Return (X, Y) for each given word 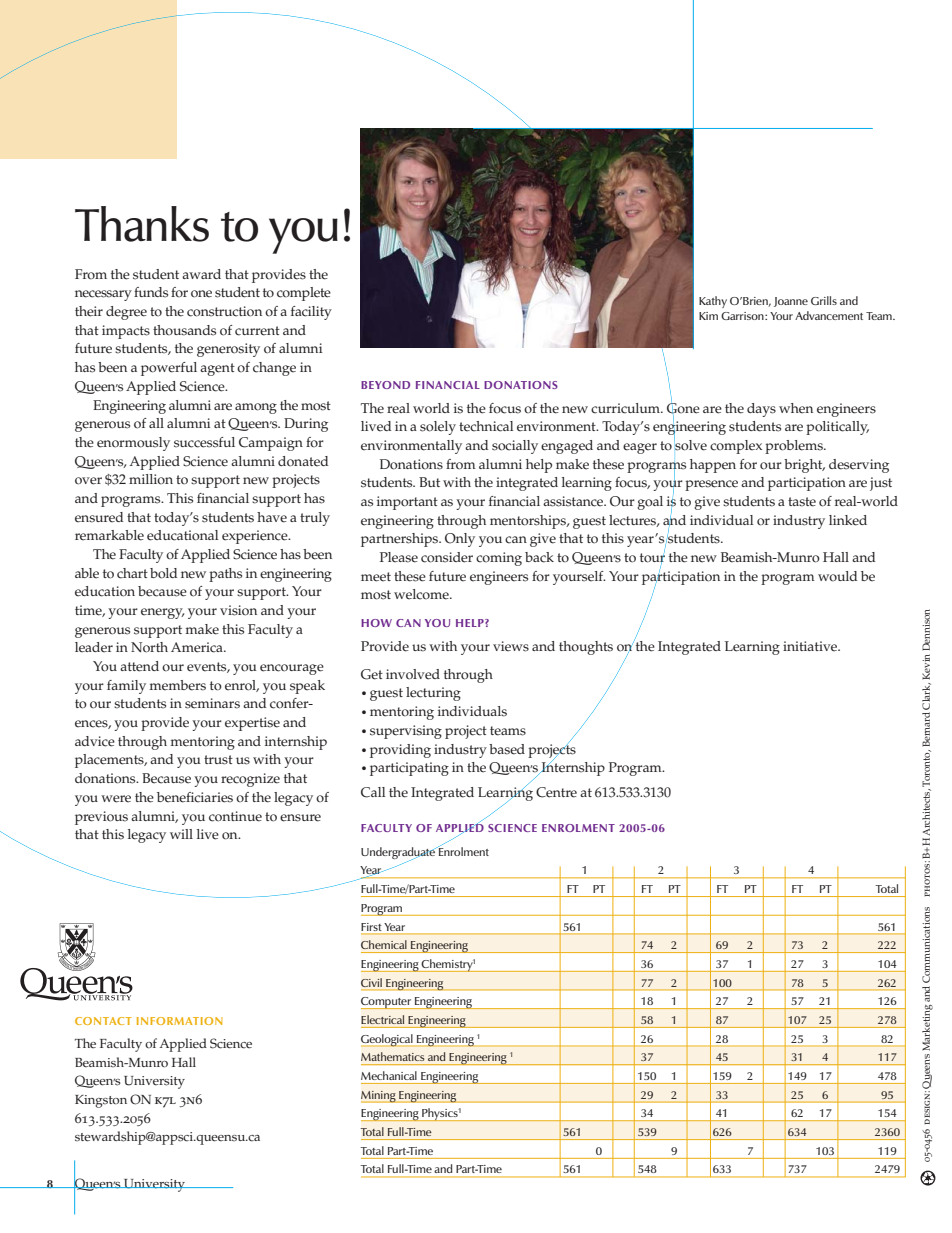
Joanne (791, 302)
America (198, 647)
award (201, 274)
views (511, 646)
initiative (811, 646)
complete (304, 294)
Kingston (101, 1101)
